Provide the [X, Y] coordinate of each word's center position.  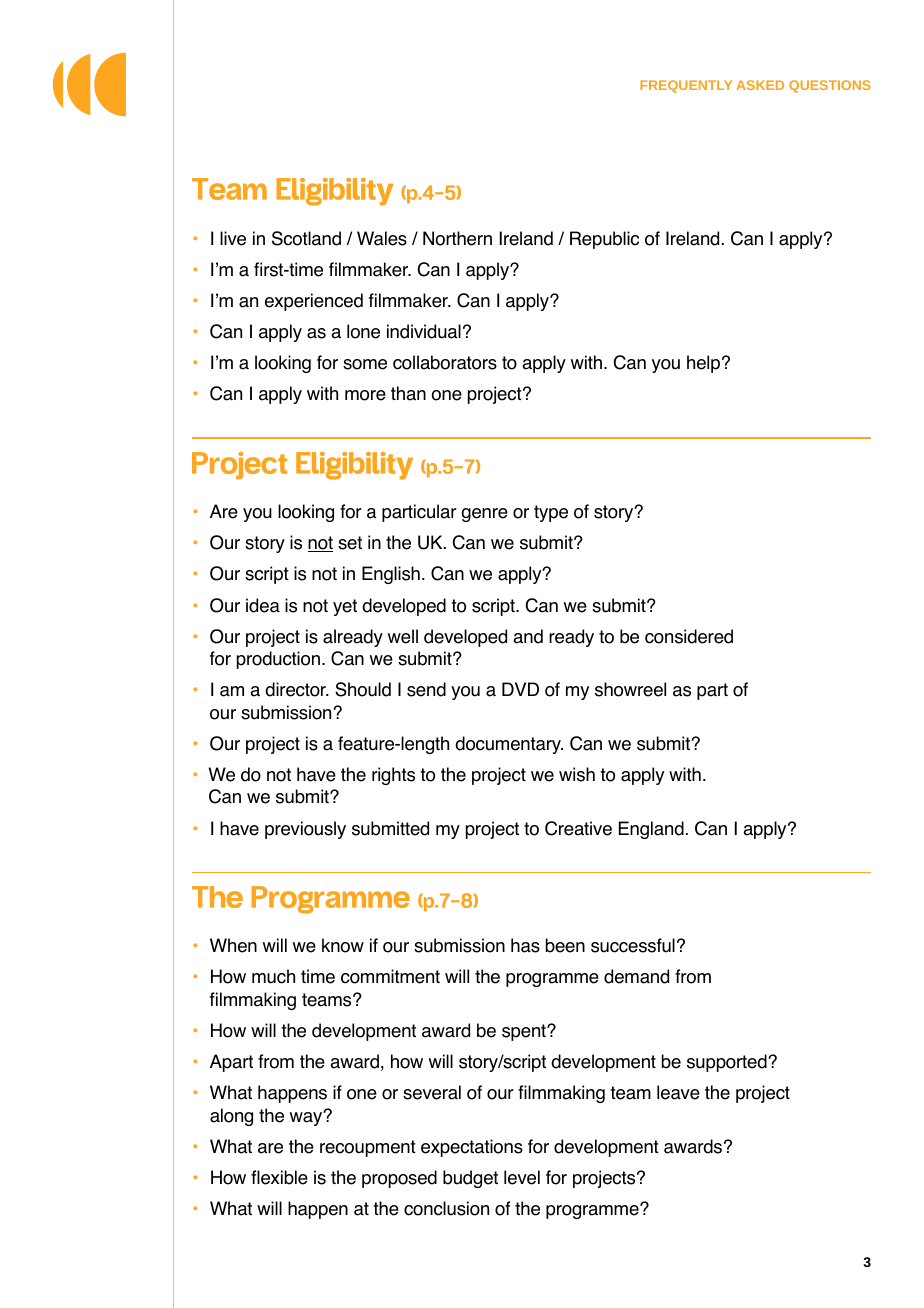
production [278, 660]
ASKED [760, 85]
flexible [279, 1177]
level [522, 1177]
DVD [520, 689]
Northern [457, 238]
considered [689, 636]
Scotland [306, 238]
